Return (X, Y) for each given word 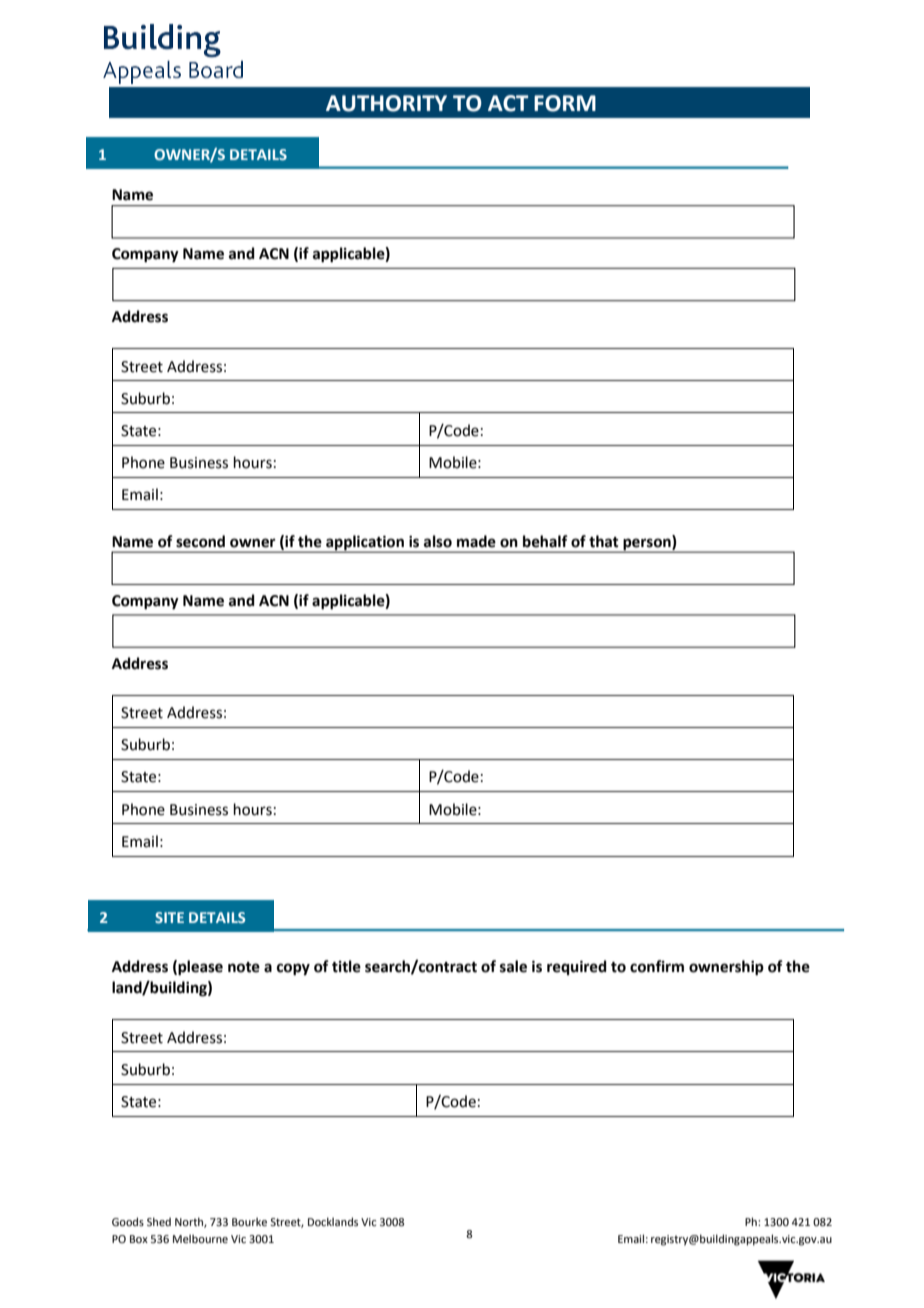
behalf (545, 541)
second (200, 541)
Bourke (249, 1221)
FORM (565, 103)
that (603, 541)
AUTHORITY (386, 103)
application (365, 543)
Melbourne (200, 1238)
